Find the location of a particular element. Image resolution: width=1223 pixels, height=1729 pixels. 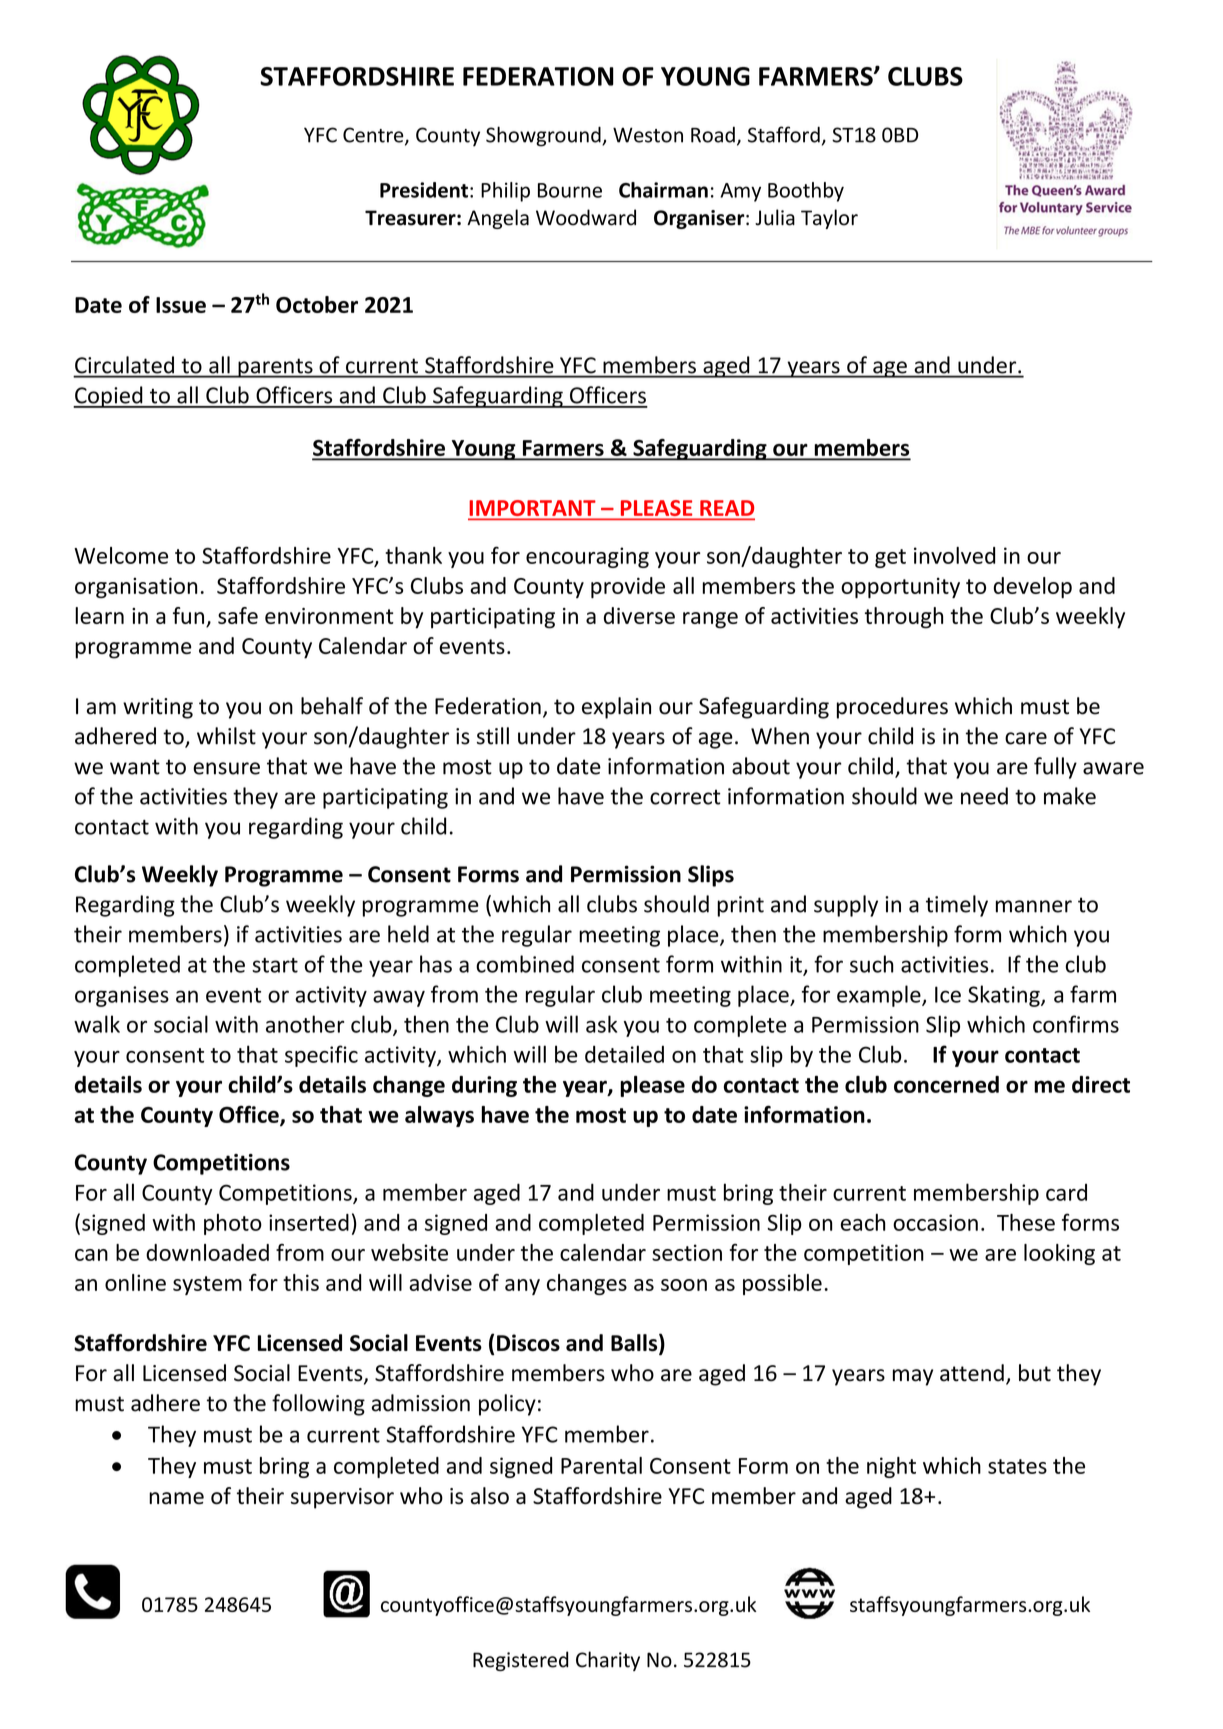

states is located at coordinates (1017, 1466).
